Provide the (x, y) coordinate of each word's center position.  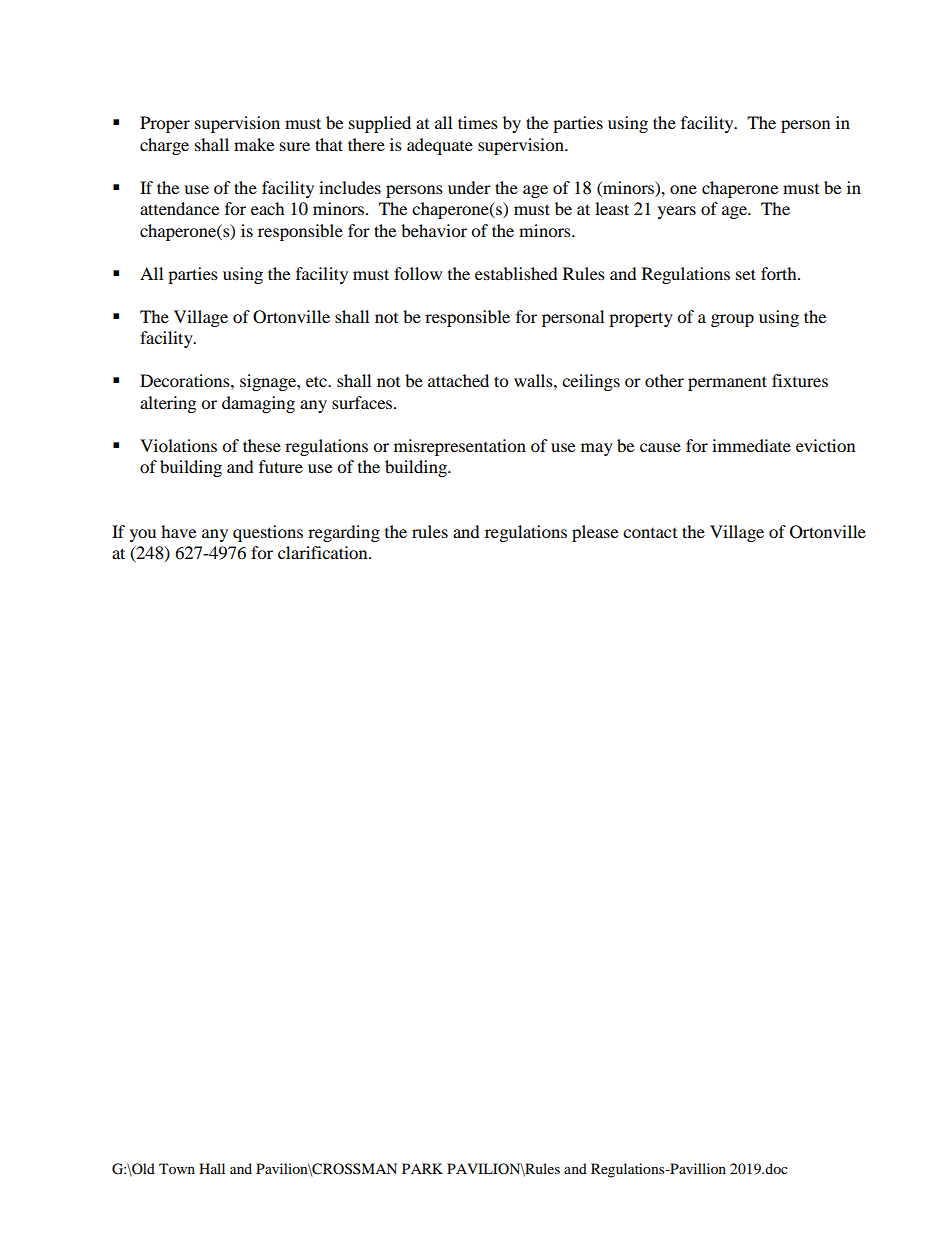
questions (268, 533)
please (595, 533)
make (254, 144)
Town (177, 1168)
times (478, 122)
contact (650, 533)
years (677, 212)
